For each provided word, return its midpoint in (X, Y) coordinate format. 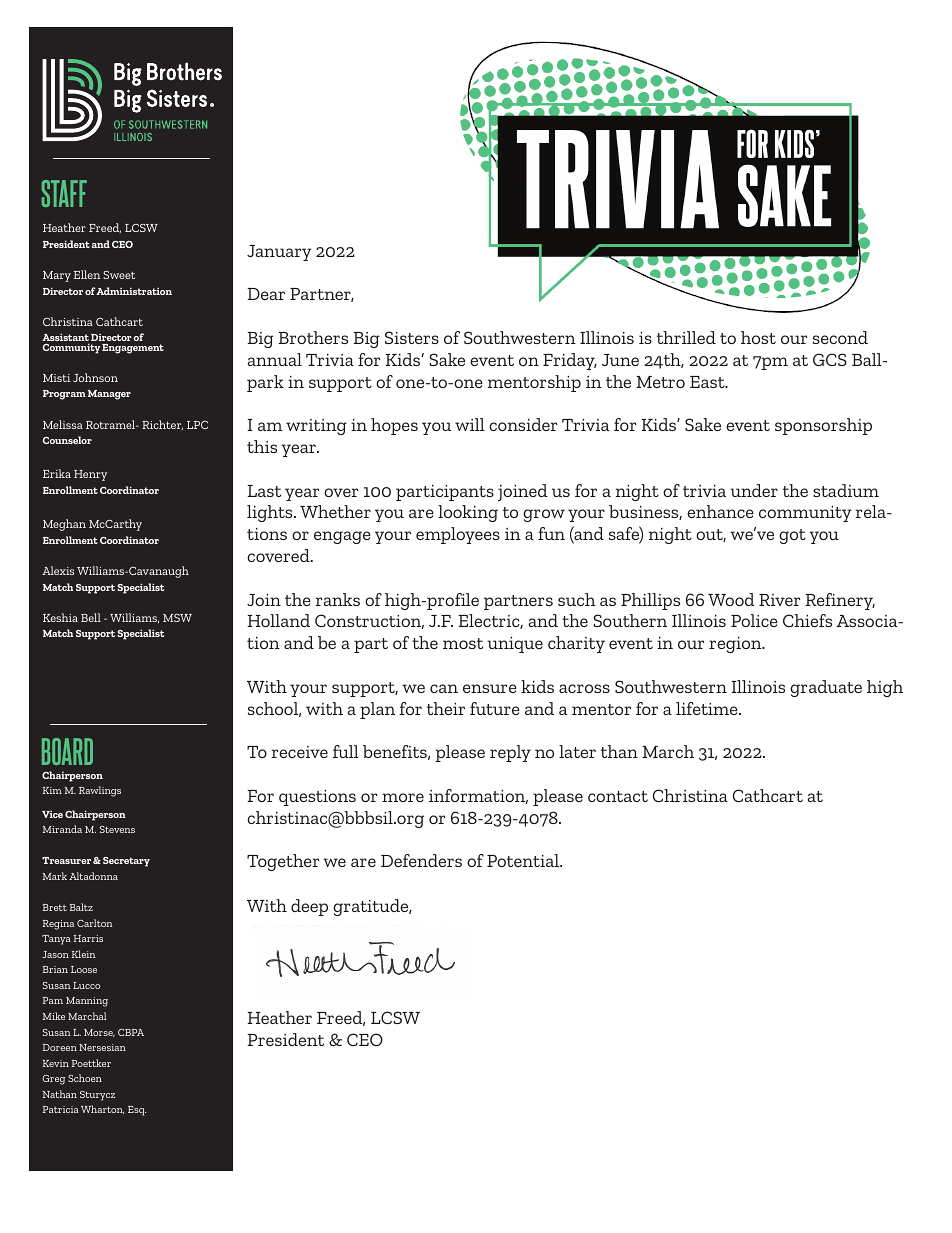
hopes (394, 426)
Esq (137, 1111)
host (758, 337)
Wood (731, 599)
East (708, 382)
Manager (109, 395)
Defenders (421, 860)
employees (458, 535)
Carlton (95, 923)
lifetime (708, 708)
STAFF (64, 193)
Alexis (58, 570)
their (446, 708)
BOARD (67, 751)
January (279, 253)
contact (618, 796)
